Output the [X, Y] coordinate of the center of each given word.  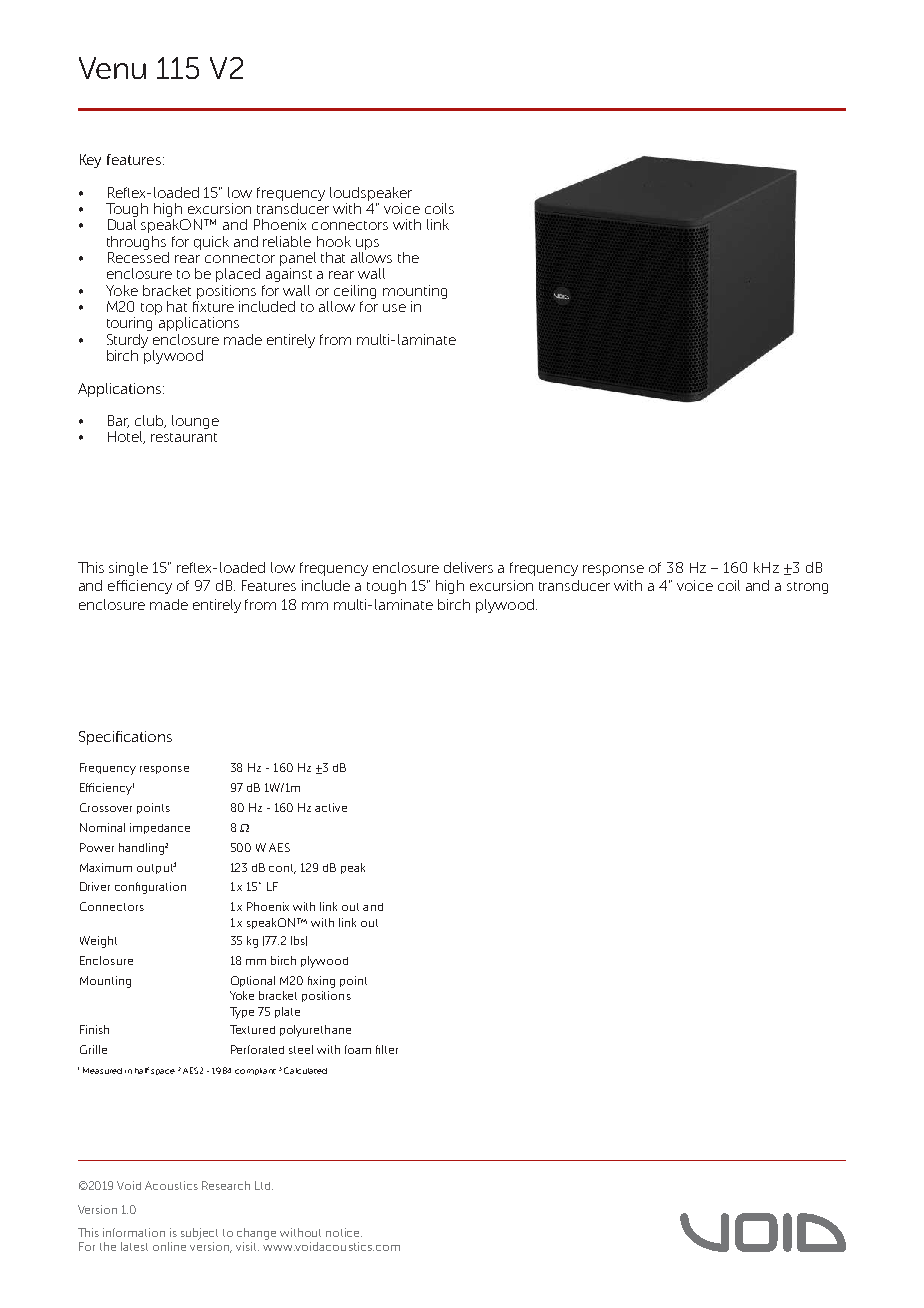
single [128, 569]
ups [367, 244]
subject [199, 1234]
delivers [468, 567]
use [394, 308]
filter [387, 1049]
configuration [150, 888]
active [331, 807]
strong [807, 588]
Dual [122, 224]
